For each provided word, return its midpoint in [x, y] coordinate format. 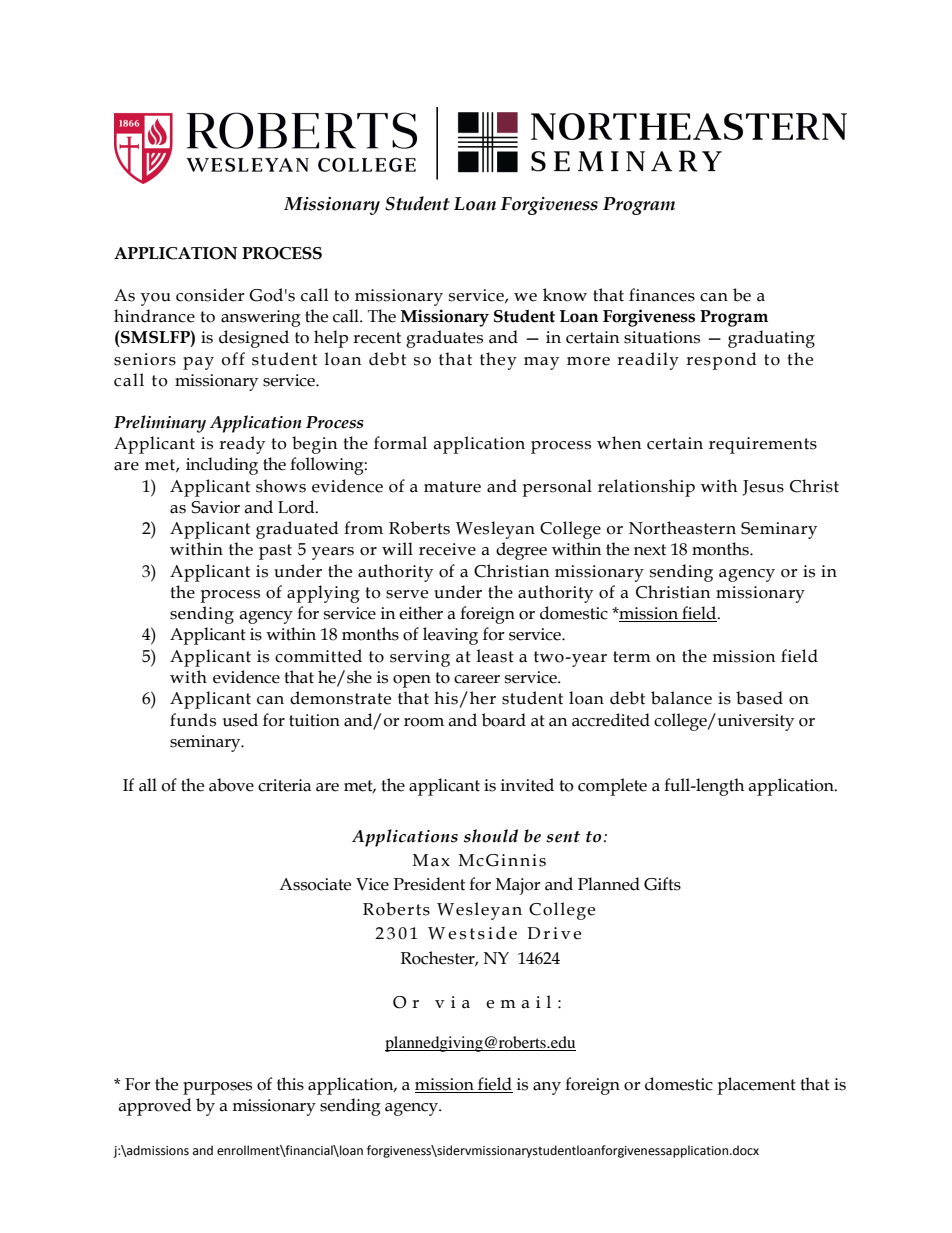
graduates [444, 339]
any [547, 1088]
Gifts [662, 884]
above [231, 785]
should [491, 836]
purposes [217, 1088]
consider [210, 295]
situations [662, 337]
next [650, 550]
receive [447, 549]
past [275, 552]
